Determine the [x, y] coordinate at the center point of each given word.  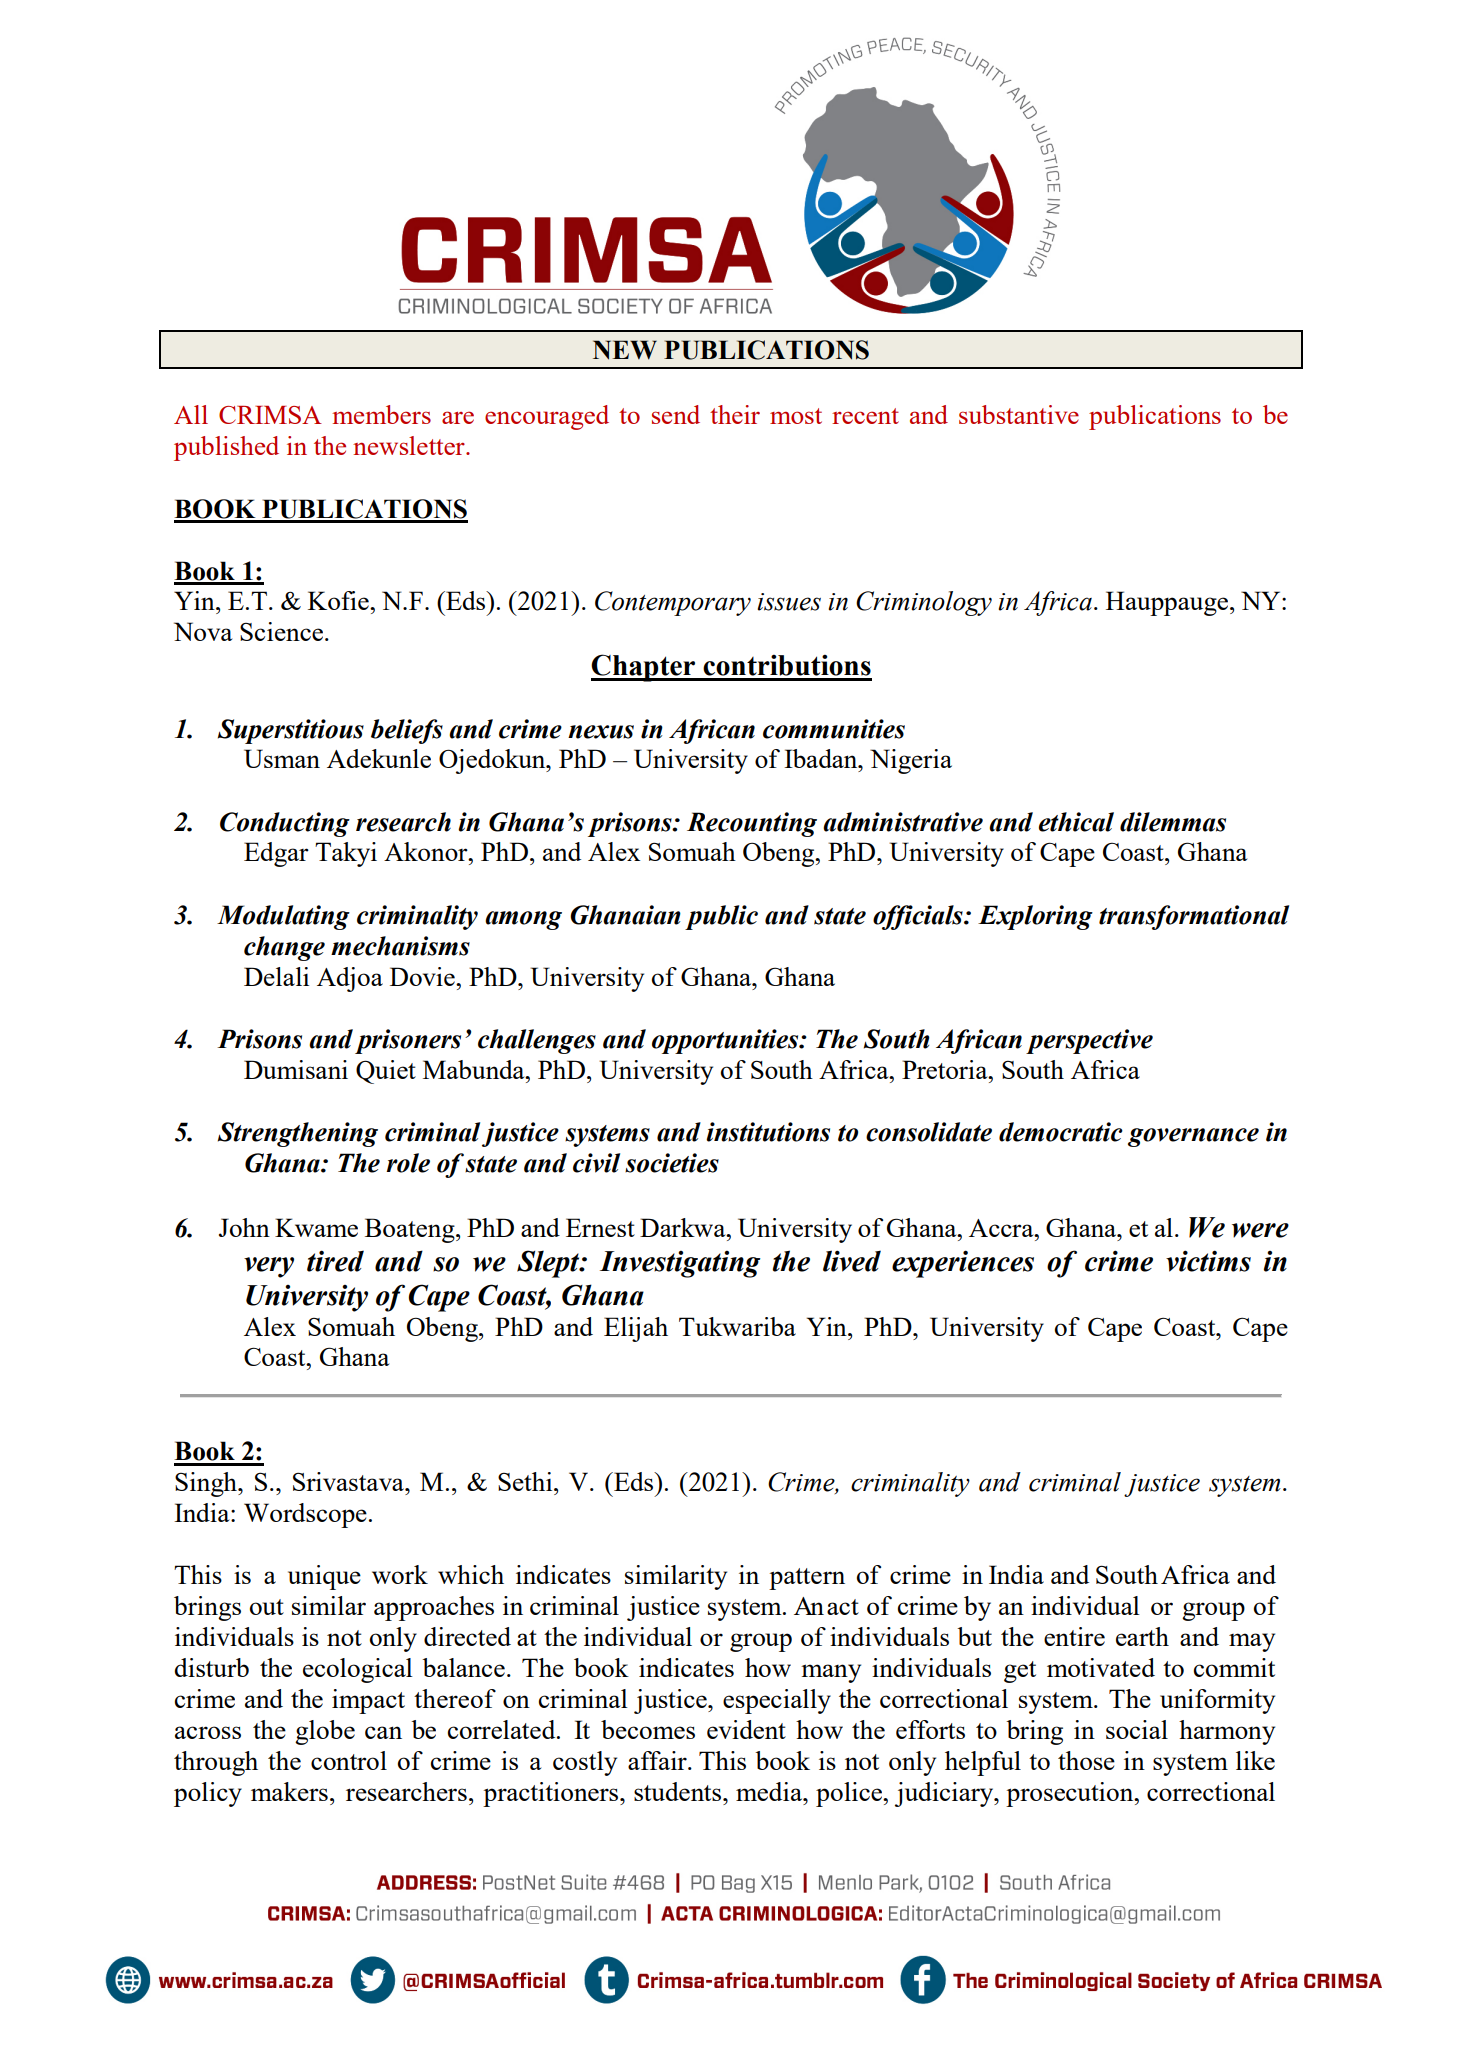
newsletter [410, 445]
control [349, 1760]
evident [746, 1729]
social [1137, 1729]
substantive [1019, 414]
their [735, 414]
